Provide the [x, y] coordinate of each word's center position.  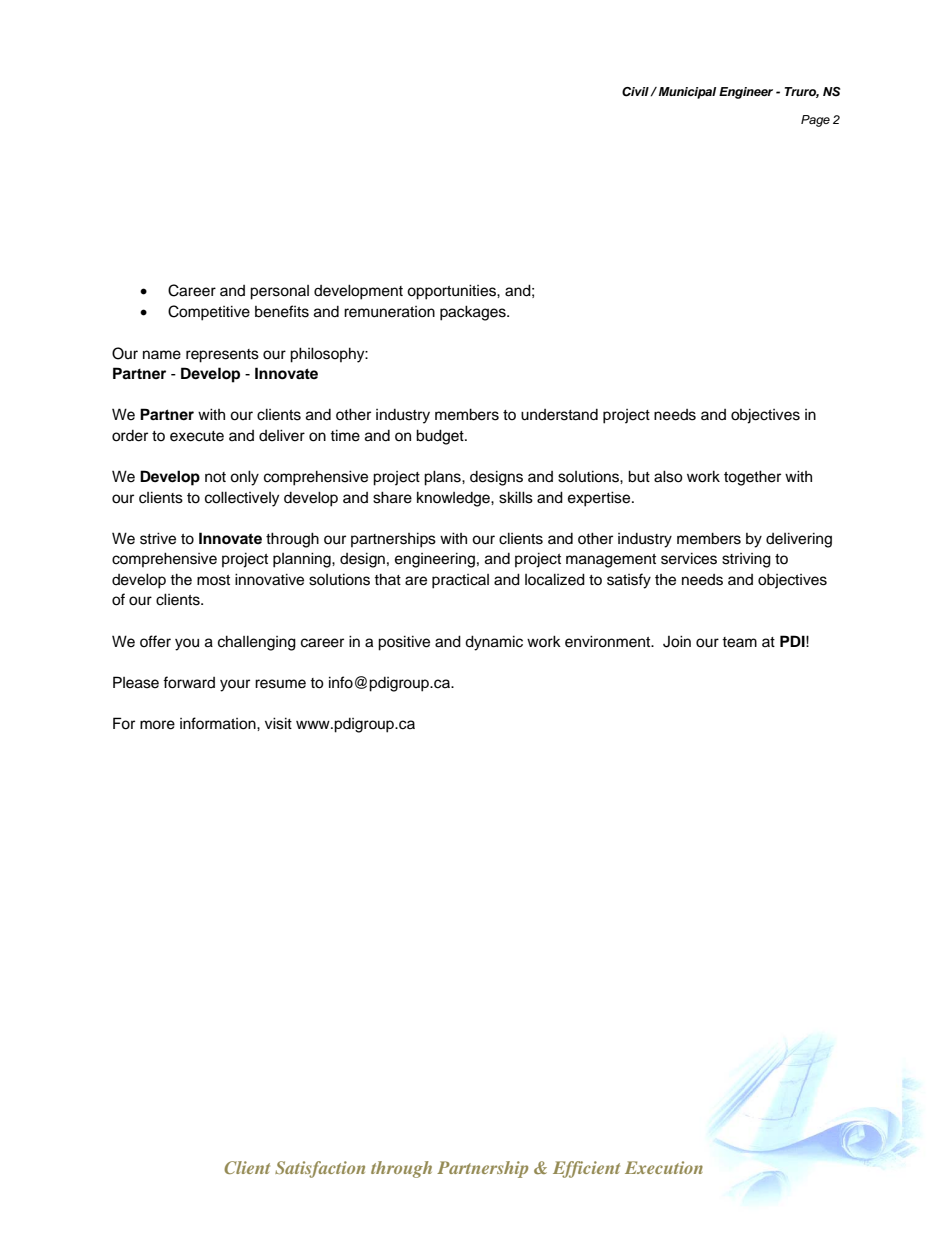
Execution [664, 1167]
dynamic [494, 643]
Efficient [586, 1169]
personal [279, 292]
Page [815, 121]
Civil [636, 92]
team [739, 642]
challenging [257, 643]
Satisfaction [320, 1169]
